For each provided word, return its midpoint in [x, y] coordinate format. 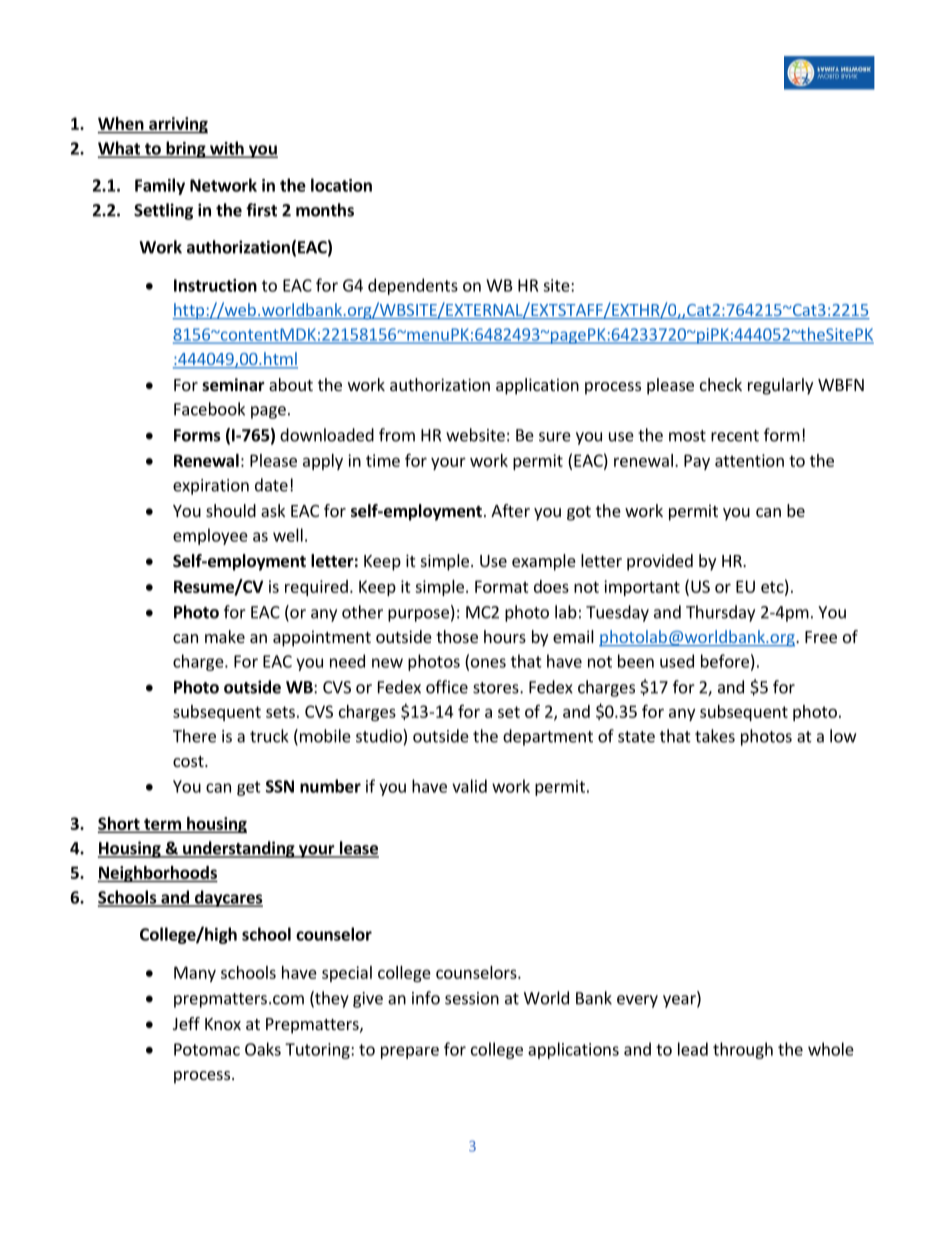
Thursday [720, 613]
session [472, 998]
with [227, 149]
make [225, 636]
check [721, 384]
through [743, 1050]
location [341, 185]
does [551, 586]
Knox [223, 1024]
